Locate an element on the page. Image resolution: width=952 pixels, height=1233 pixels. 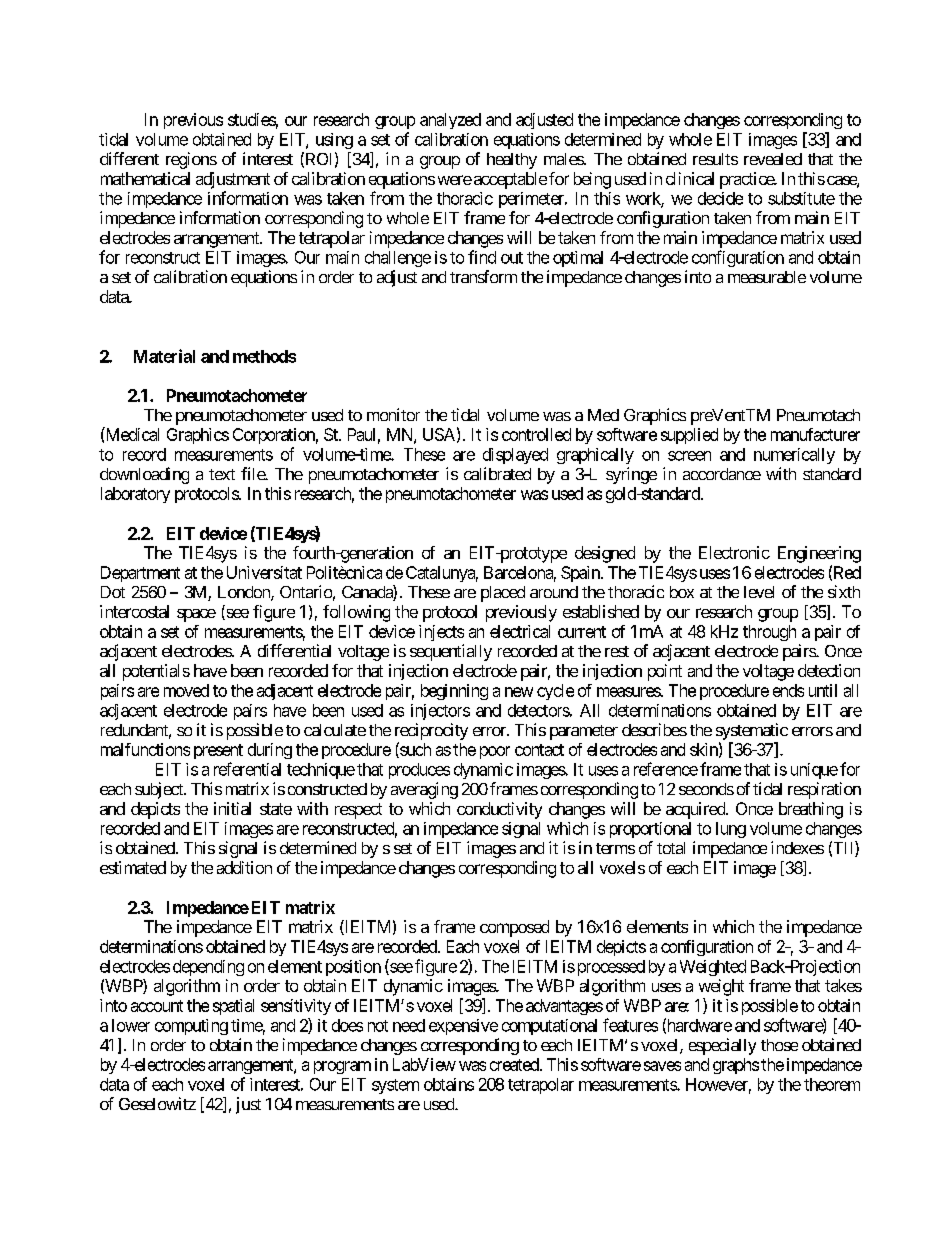
ends is located at coordinates (788, 690).
